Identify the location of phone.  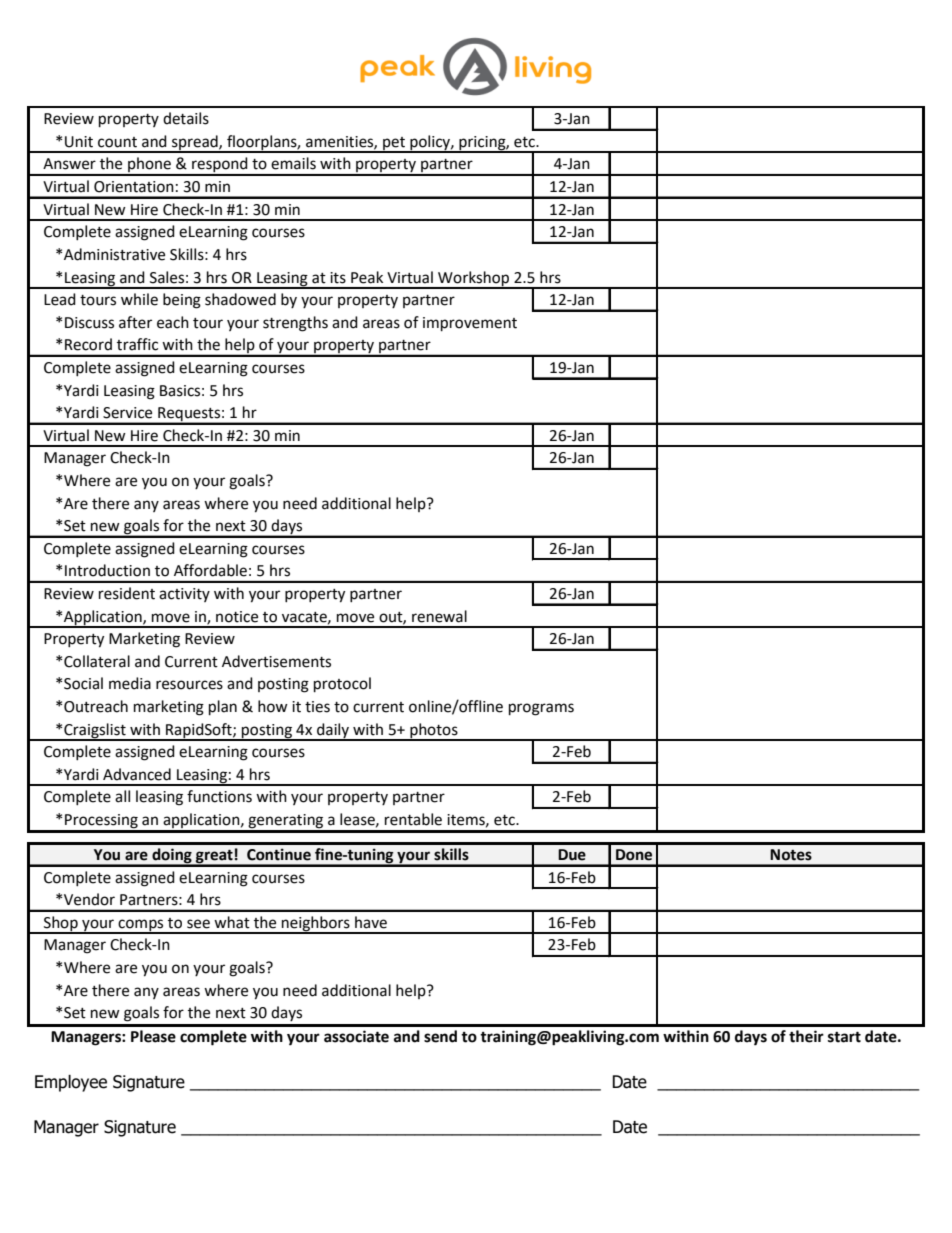
(149, 166).
